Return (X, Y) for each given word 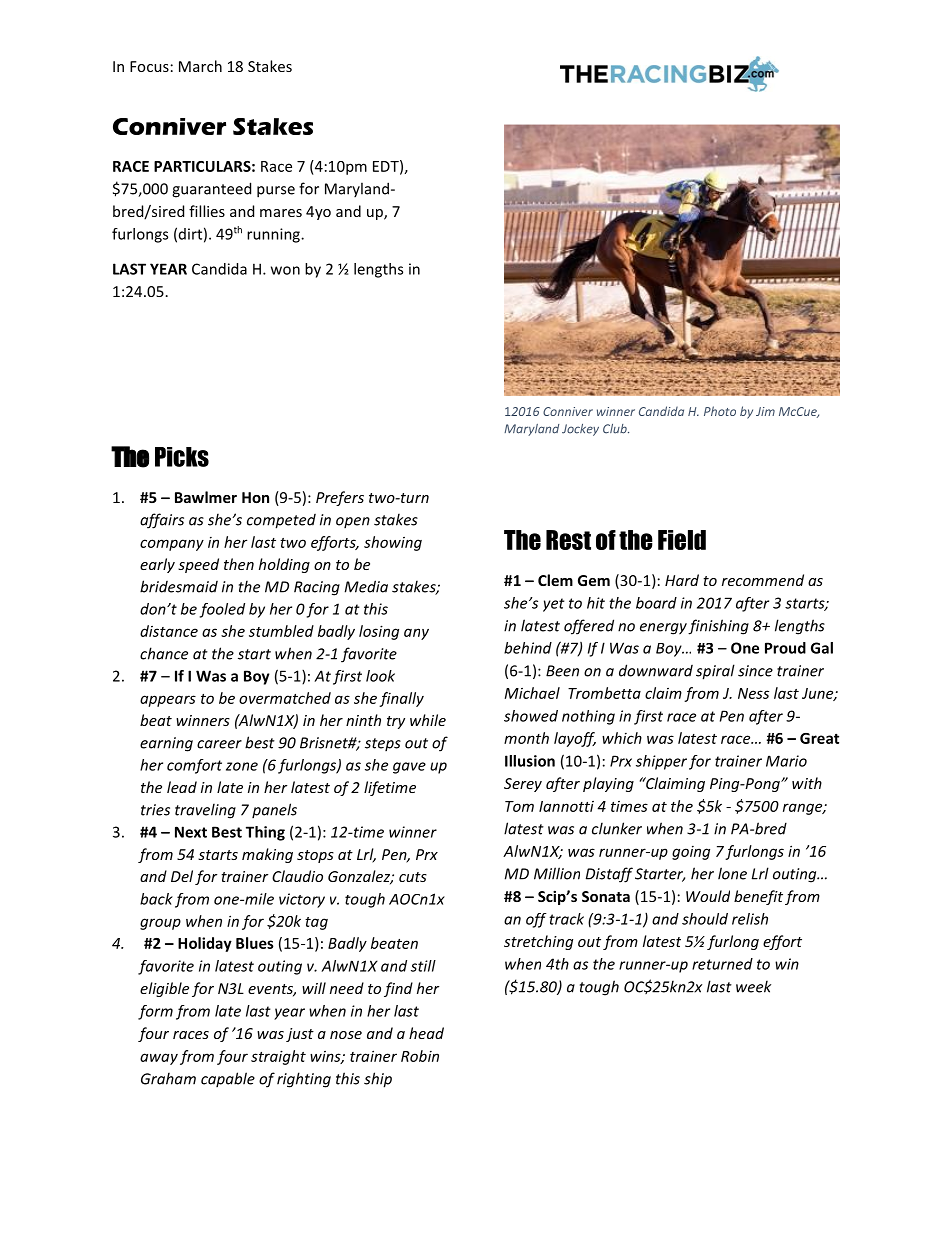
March (200, 66)
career (219, 744)
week (753, 986)
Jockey (580, 430)
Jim (765, 411)
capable (228, 1079)
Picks (182, 457)
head (426, 1033)
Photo (720, 411)
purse (276, 192)
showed (531, 716)
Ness (753, 693)
